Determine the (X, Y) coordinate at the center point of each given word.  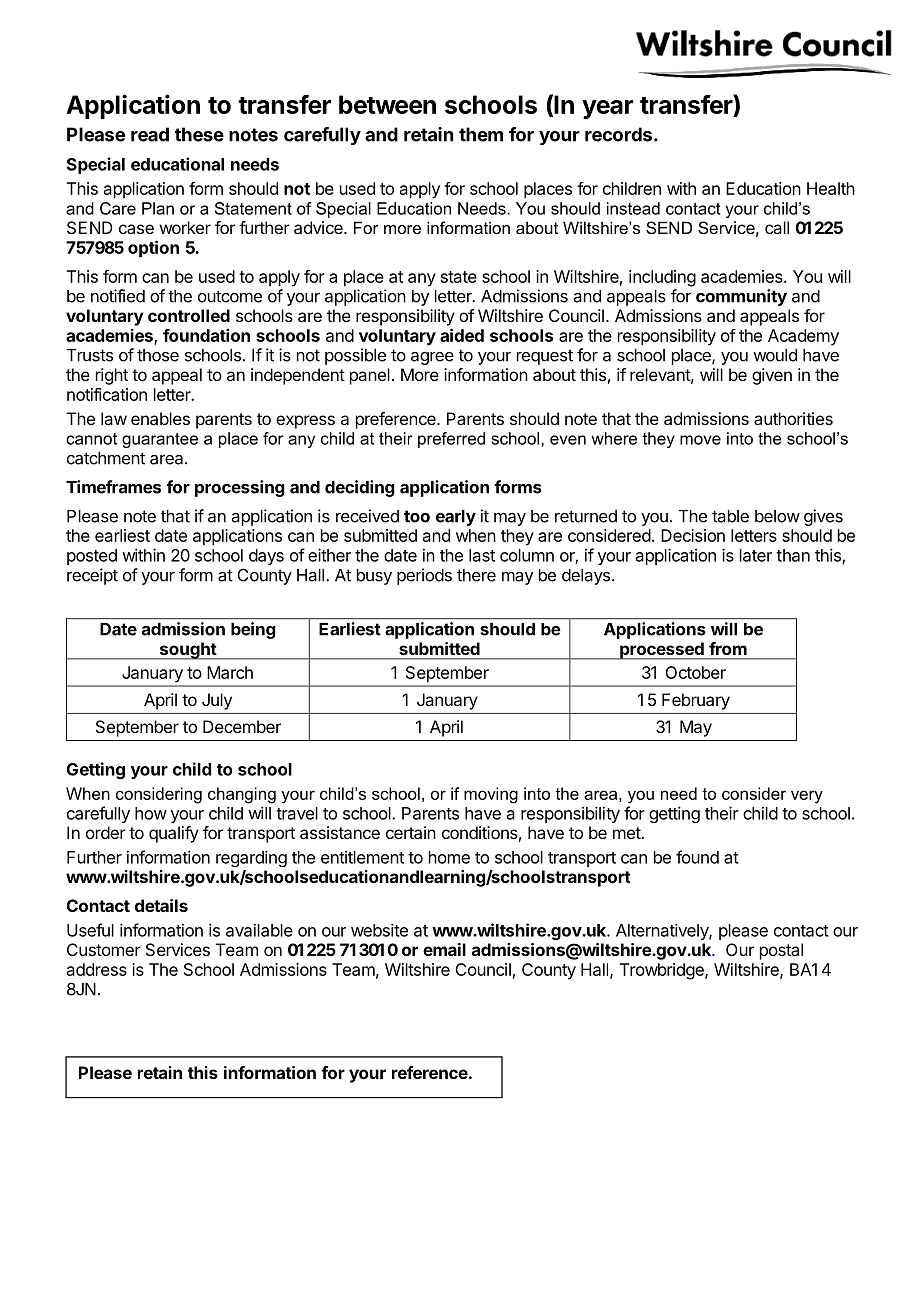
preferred (451, 440)
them (481, 134)
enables (160, 418)
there (476, 575)
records (620, 134)
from (728, 648)
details (161, 905)
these (199, 134)
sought (187, 651)
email (444, 949)
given (772, 376)
